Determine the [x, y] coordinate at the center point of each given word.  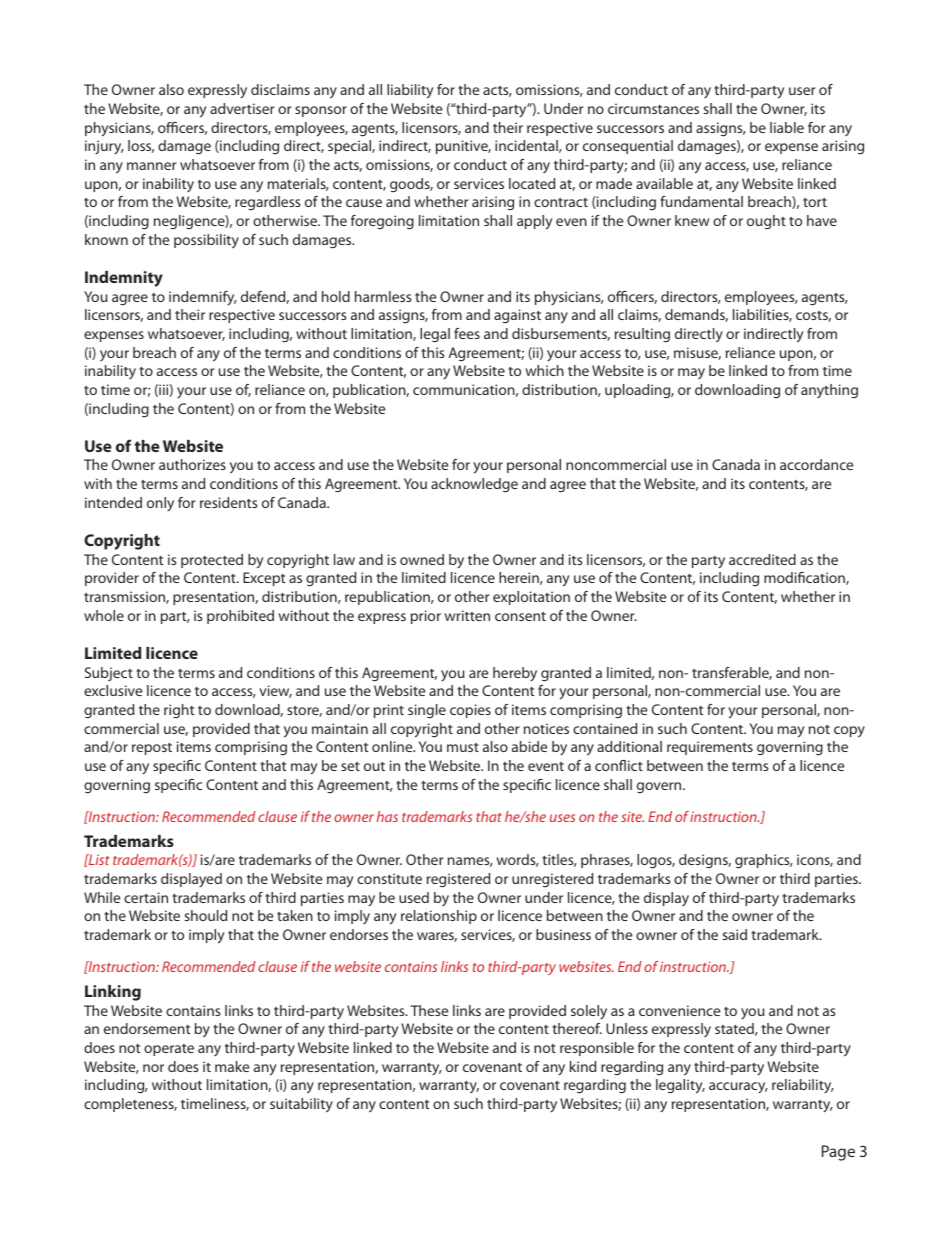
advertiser [242, 108]
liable [787, 127]
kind [583, 1066]
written [467, 615]
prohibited [240, 617]
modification [805, 578]
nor [153, 1068]
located [532, 183]
